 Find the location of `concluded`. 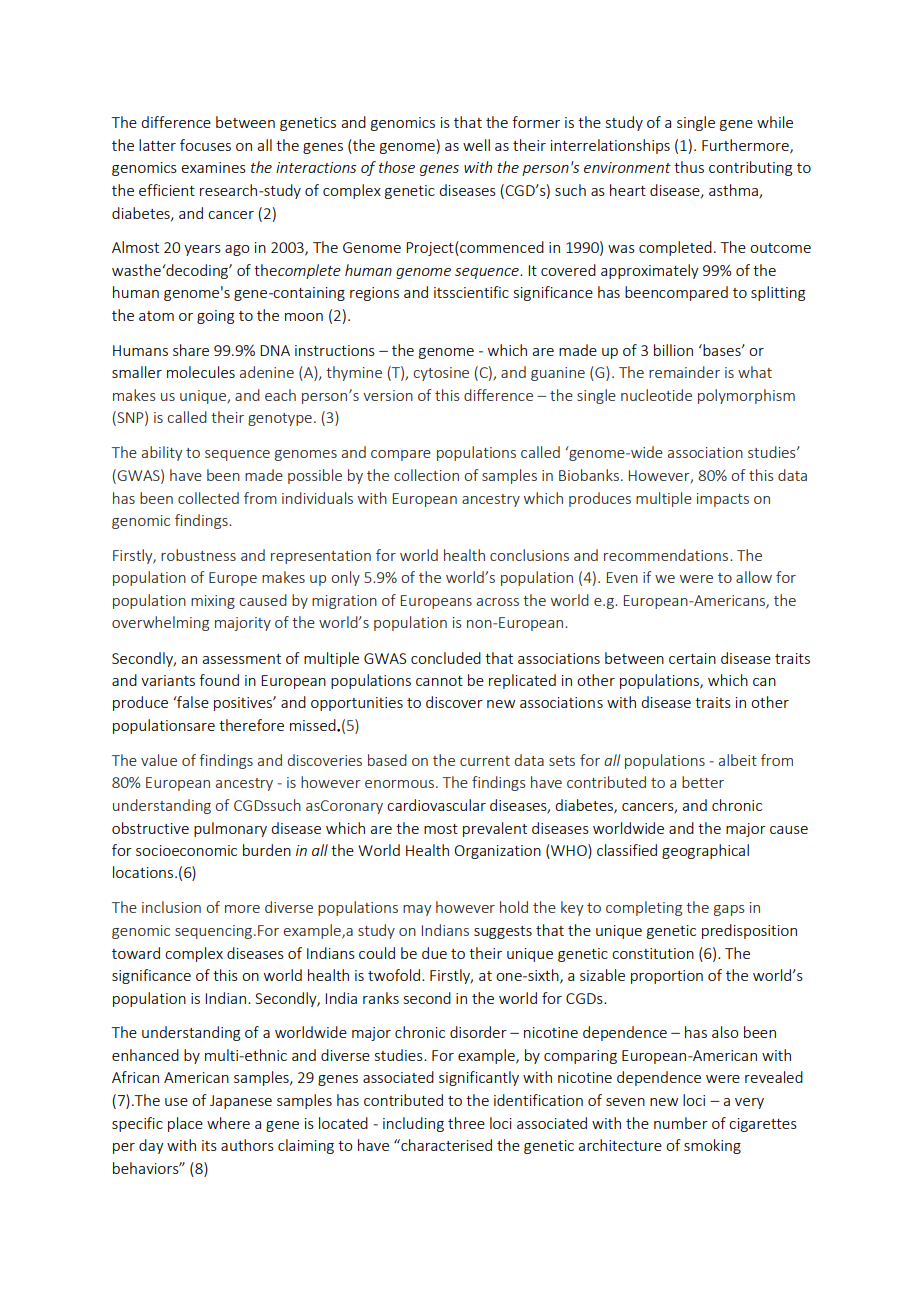

concluded is located at coordinates (446, 658).
